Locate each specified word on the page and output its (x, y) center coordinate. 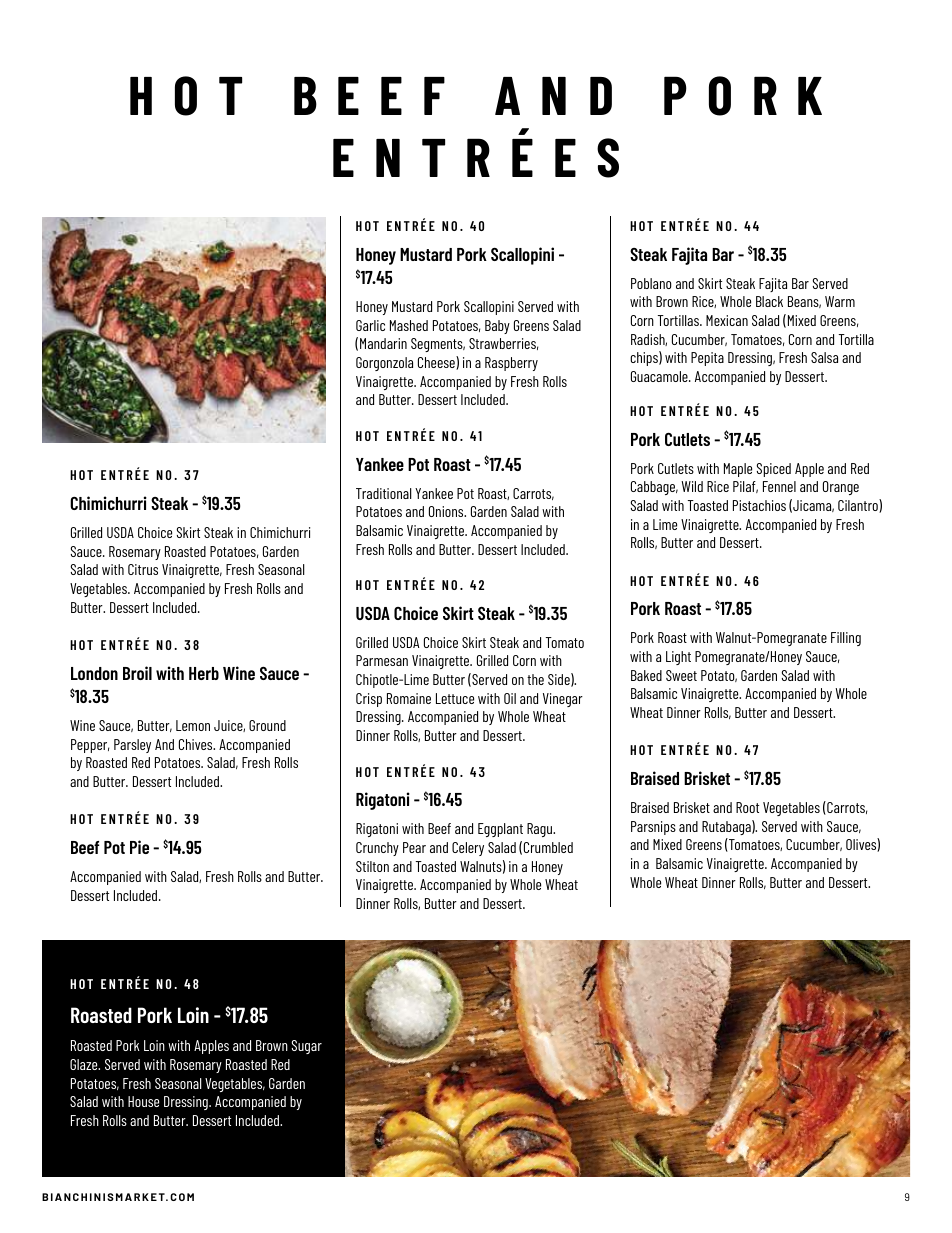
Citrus (143, 569)
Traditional (384, 493)
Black (769, 301)
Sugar (307, 1047)
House (143, 1101)
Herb (204, 673)
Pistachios (759, 505)
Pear (414, 847)
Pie (139, 847)
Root (747, 807)
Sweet (681, 675)
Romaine (409, 698)
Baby (497, 327)
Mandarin (383, 343)
